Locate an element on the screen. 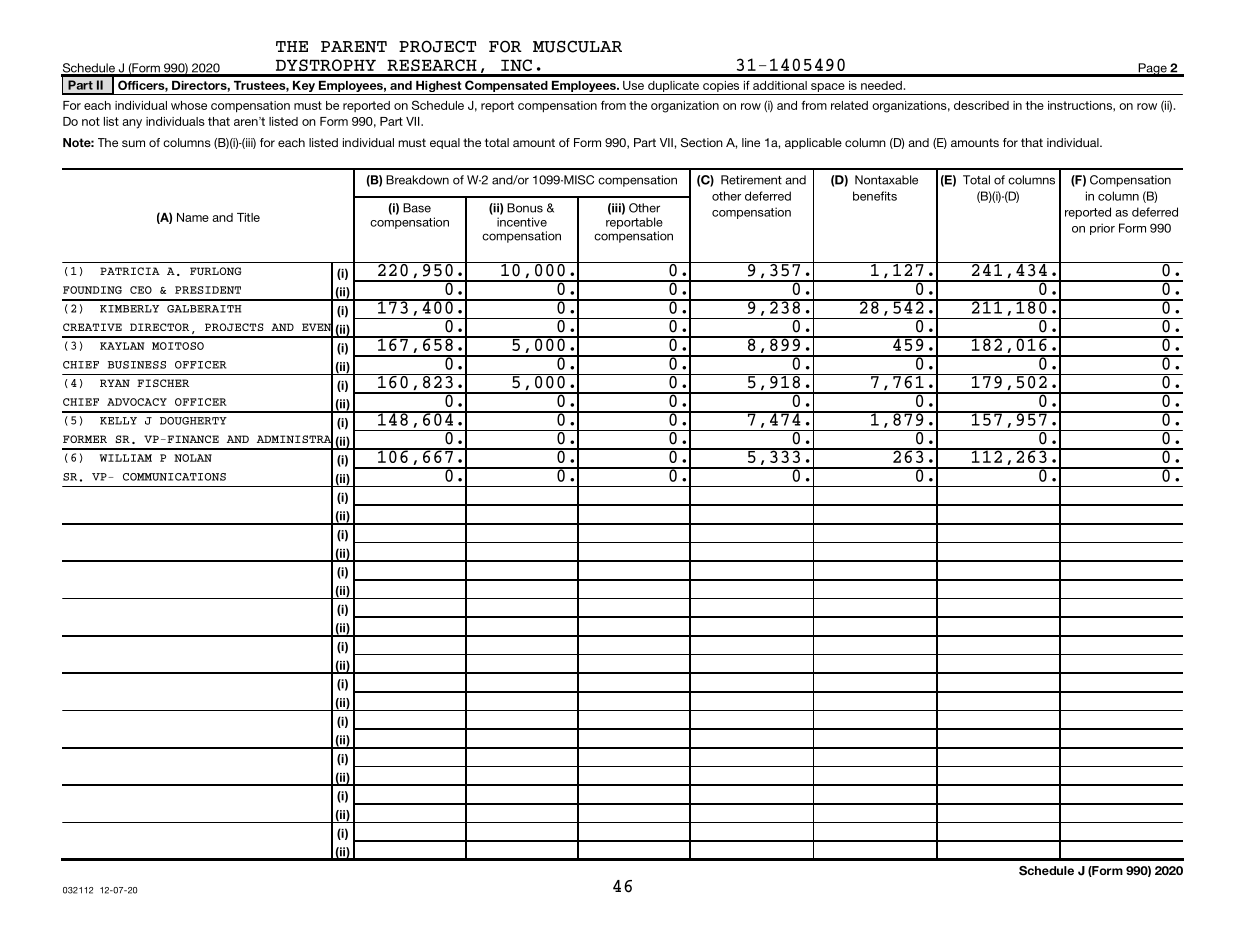 This screenshot has width=1245, height=952. Bonus is located at coordinates (525, 208).
